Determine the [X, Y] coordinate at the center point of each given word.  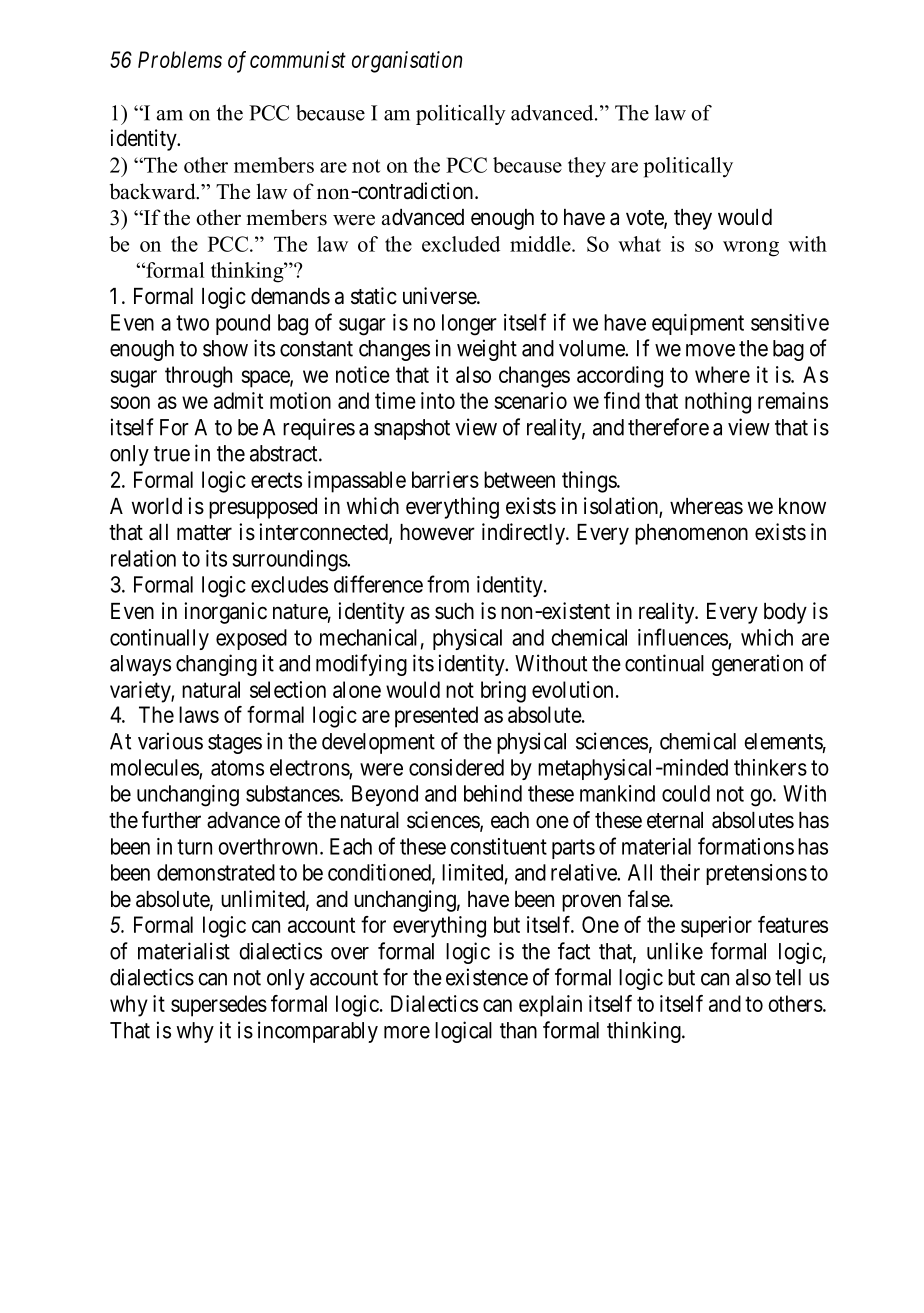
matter [204, 533]
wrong [751, 249]
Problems [180, 59]
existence [487, 977]
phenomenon [691, 534]
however [437, 532]
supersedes [219, 1006]
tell [788, 977]
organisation [407, 62]
